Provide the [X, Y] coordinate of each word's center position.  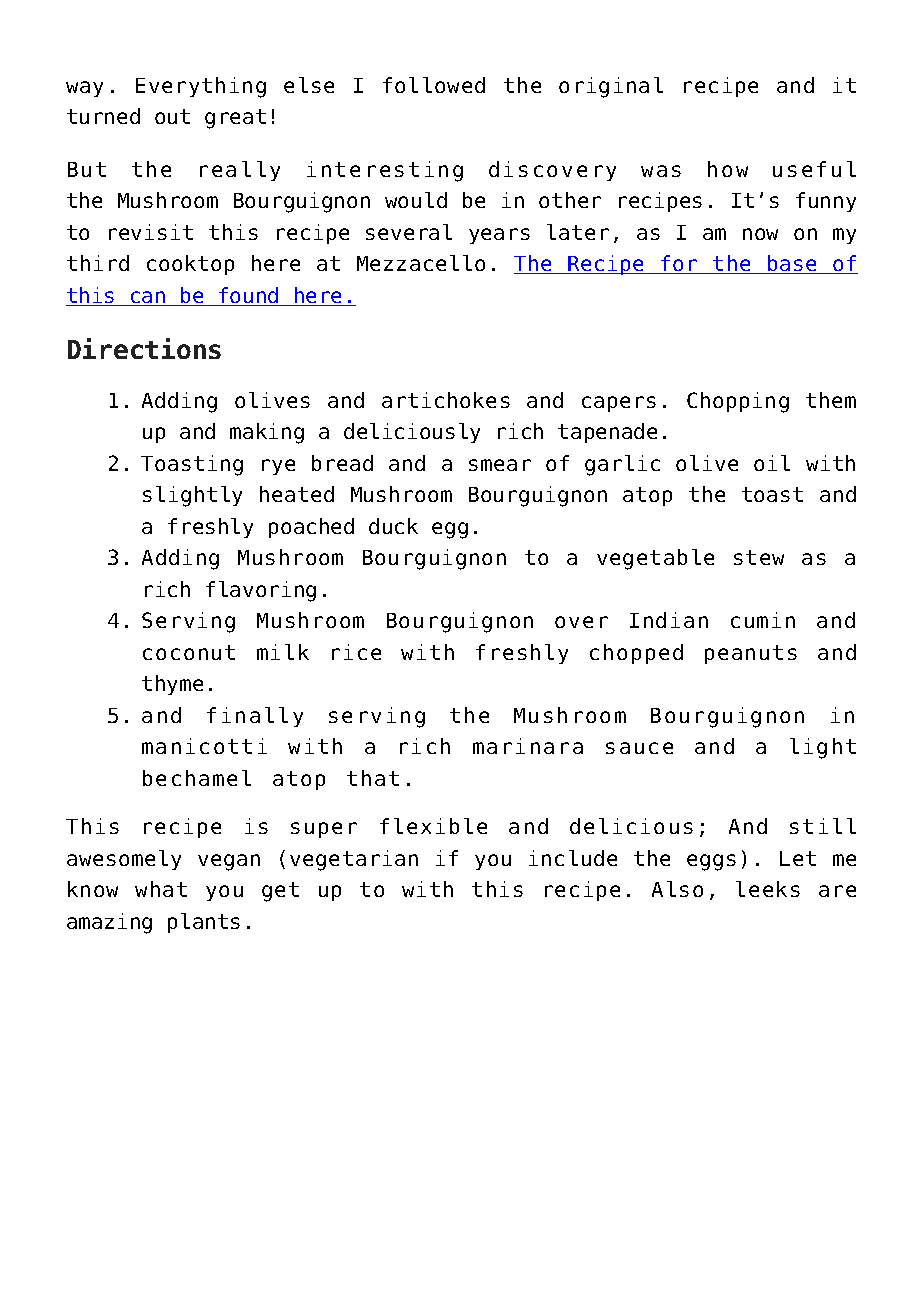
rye [278, 467]
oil [772, 463]
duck [393, 526]
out [172, 116]
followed [434, 85]
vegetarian [354, 860]
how [728, 169]
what [161, 889]
